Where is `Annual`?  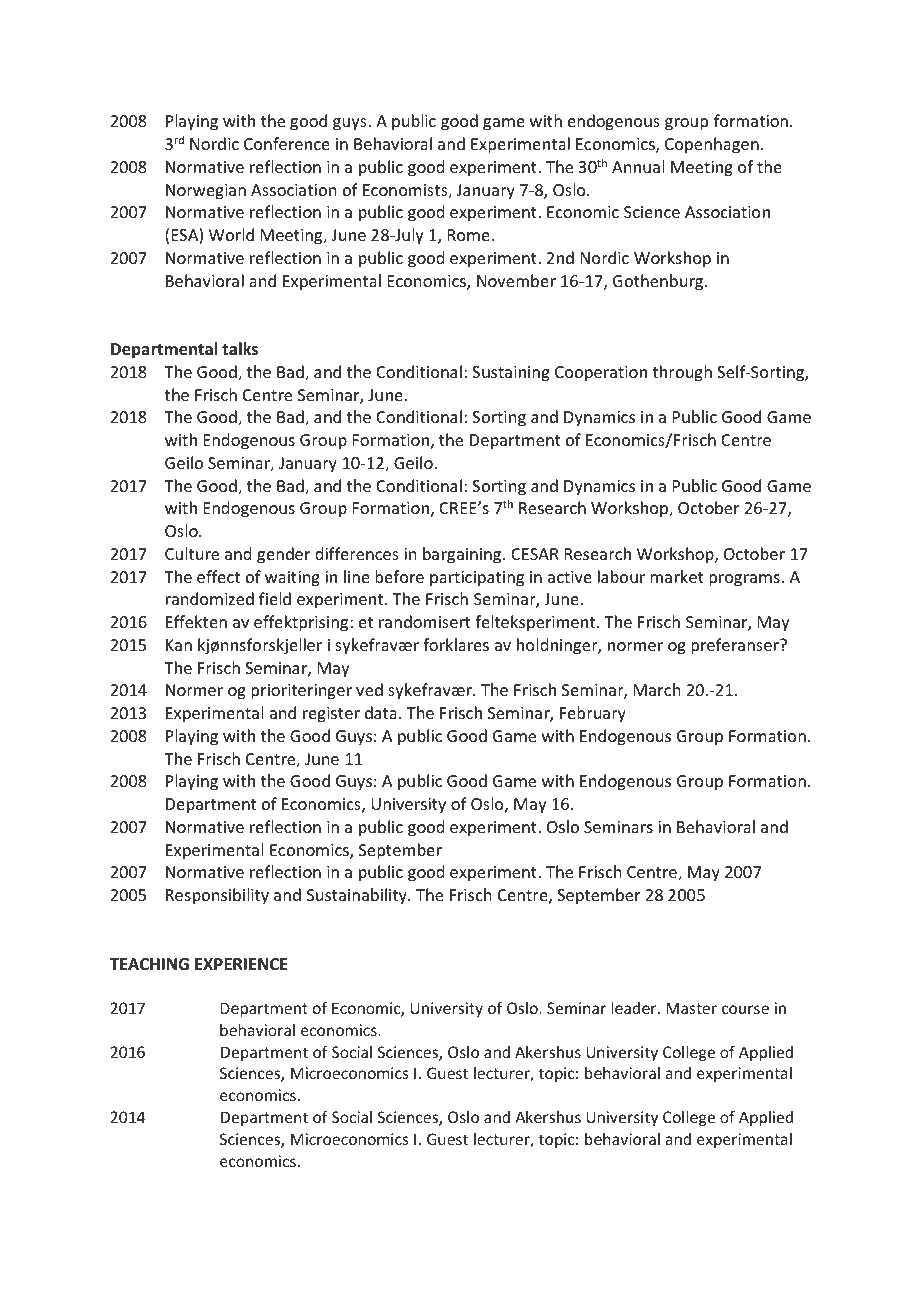
Annual is located at coordinates (638, 166).
